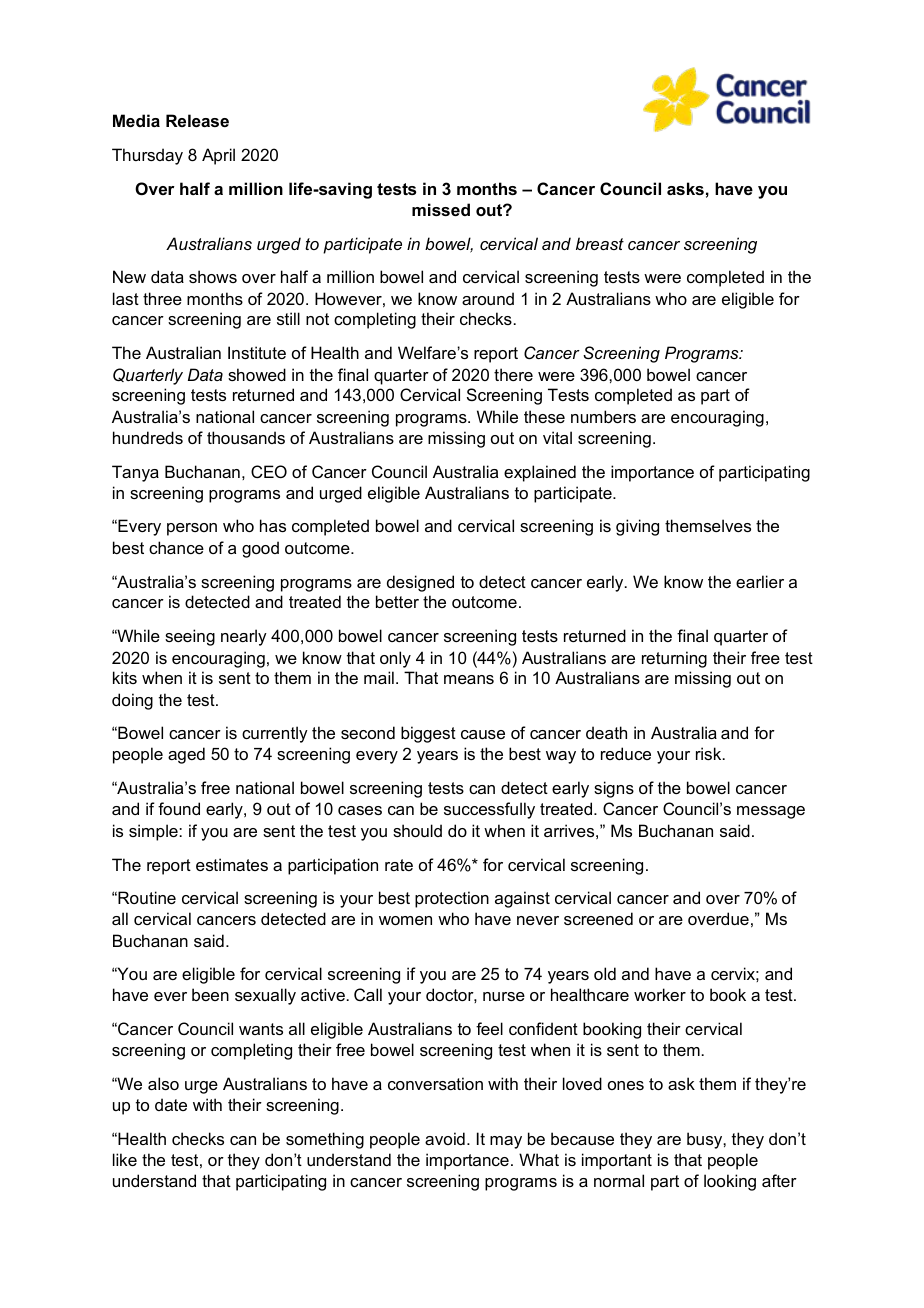 Image resolution: width=924 pixels, height=1308 pixels. Describe the element at coordinates (603, 416) in the screenshot. I see `numbers` at that location.
